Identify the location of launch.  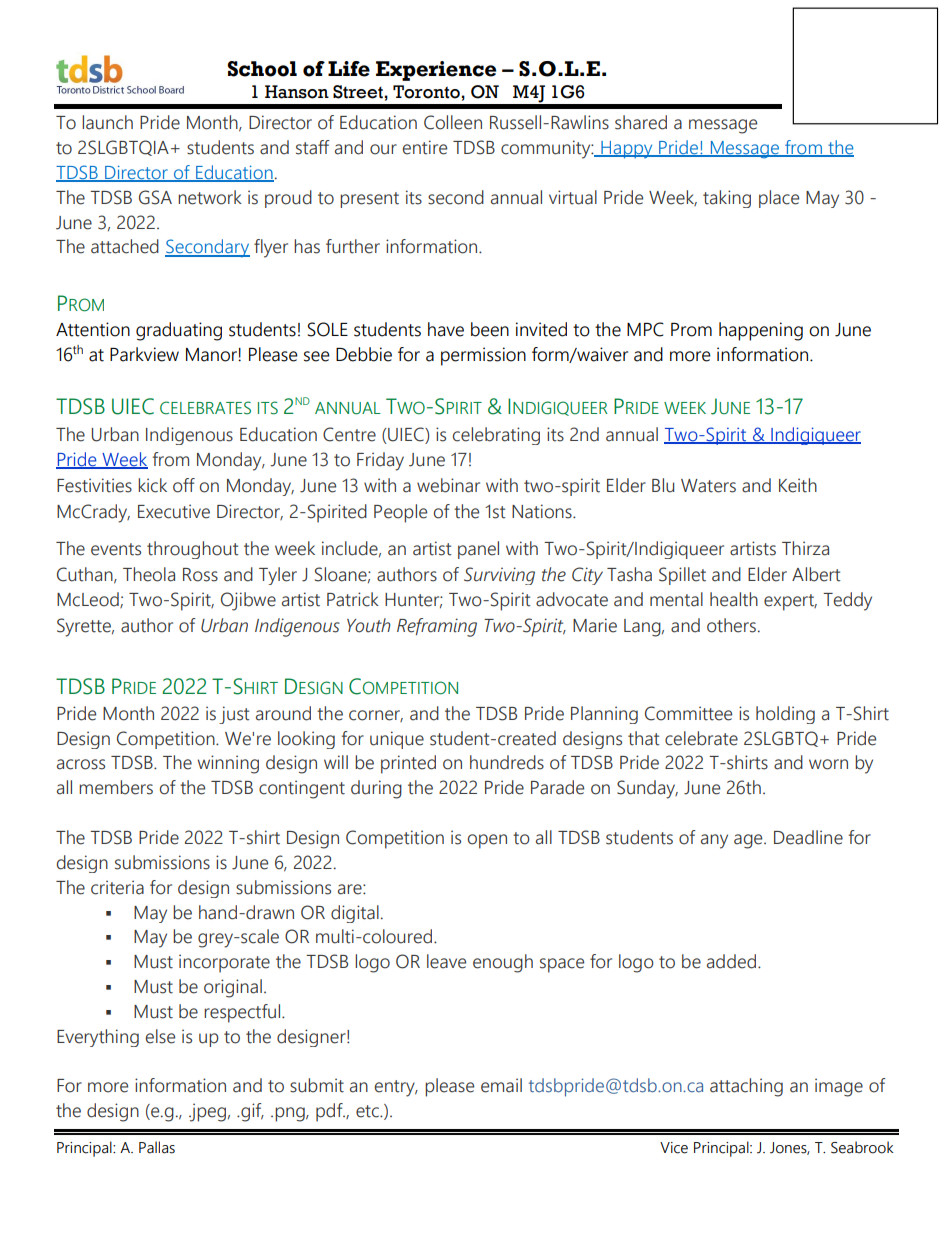
(107, 122).
